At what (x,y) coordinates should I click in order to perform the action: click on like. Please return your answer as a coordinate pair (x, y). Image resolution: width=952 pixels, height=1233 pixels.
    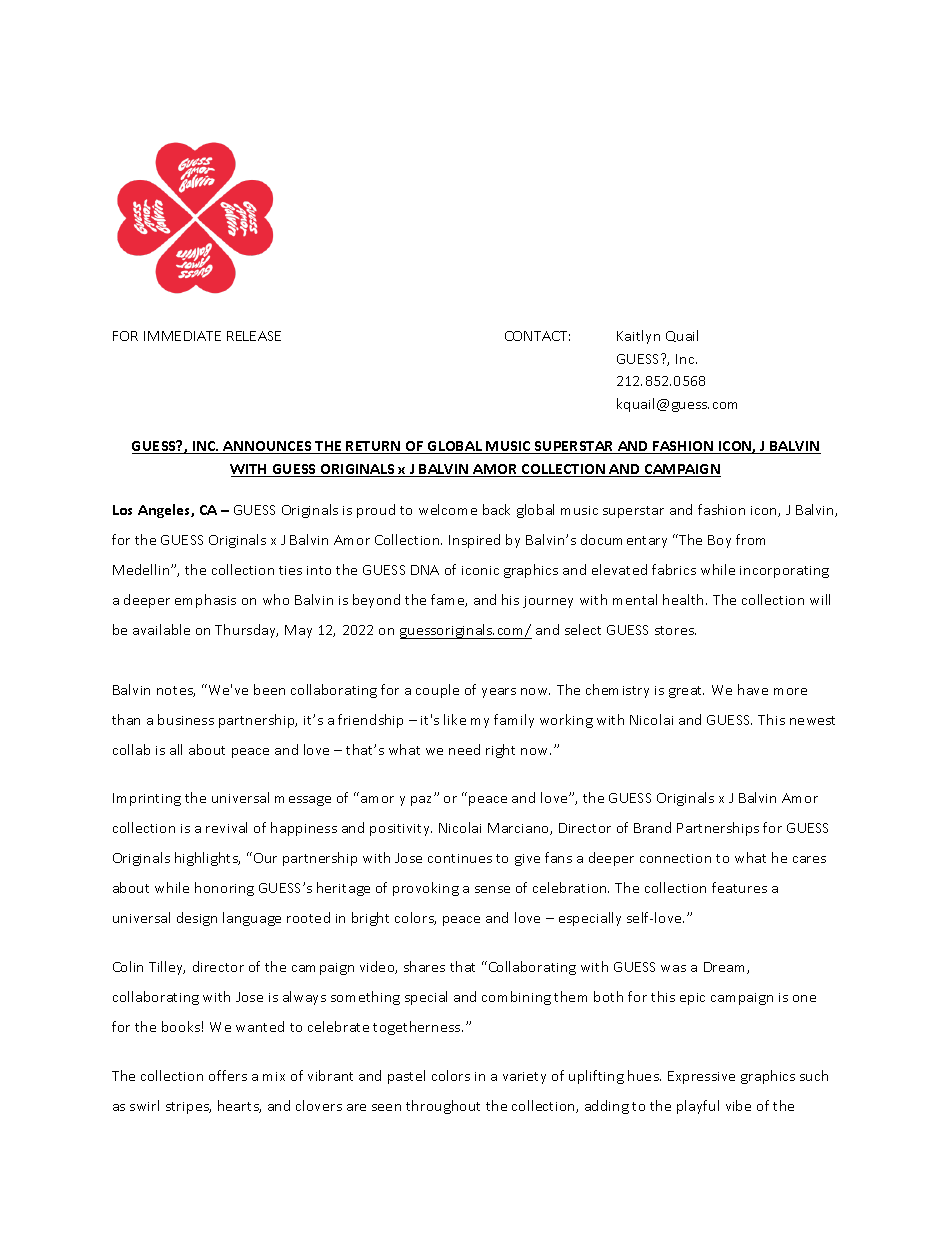
    Looking at the image, I should click on (455, 719).
